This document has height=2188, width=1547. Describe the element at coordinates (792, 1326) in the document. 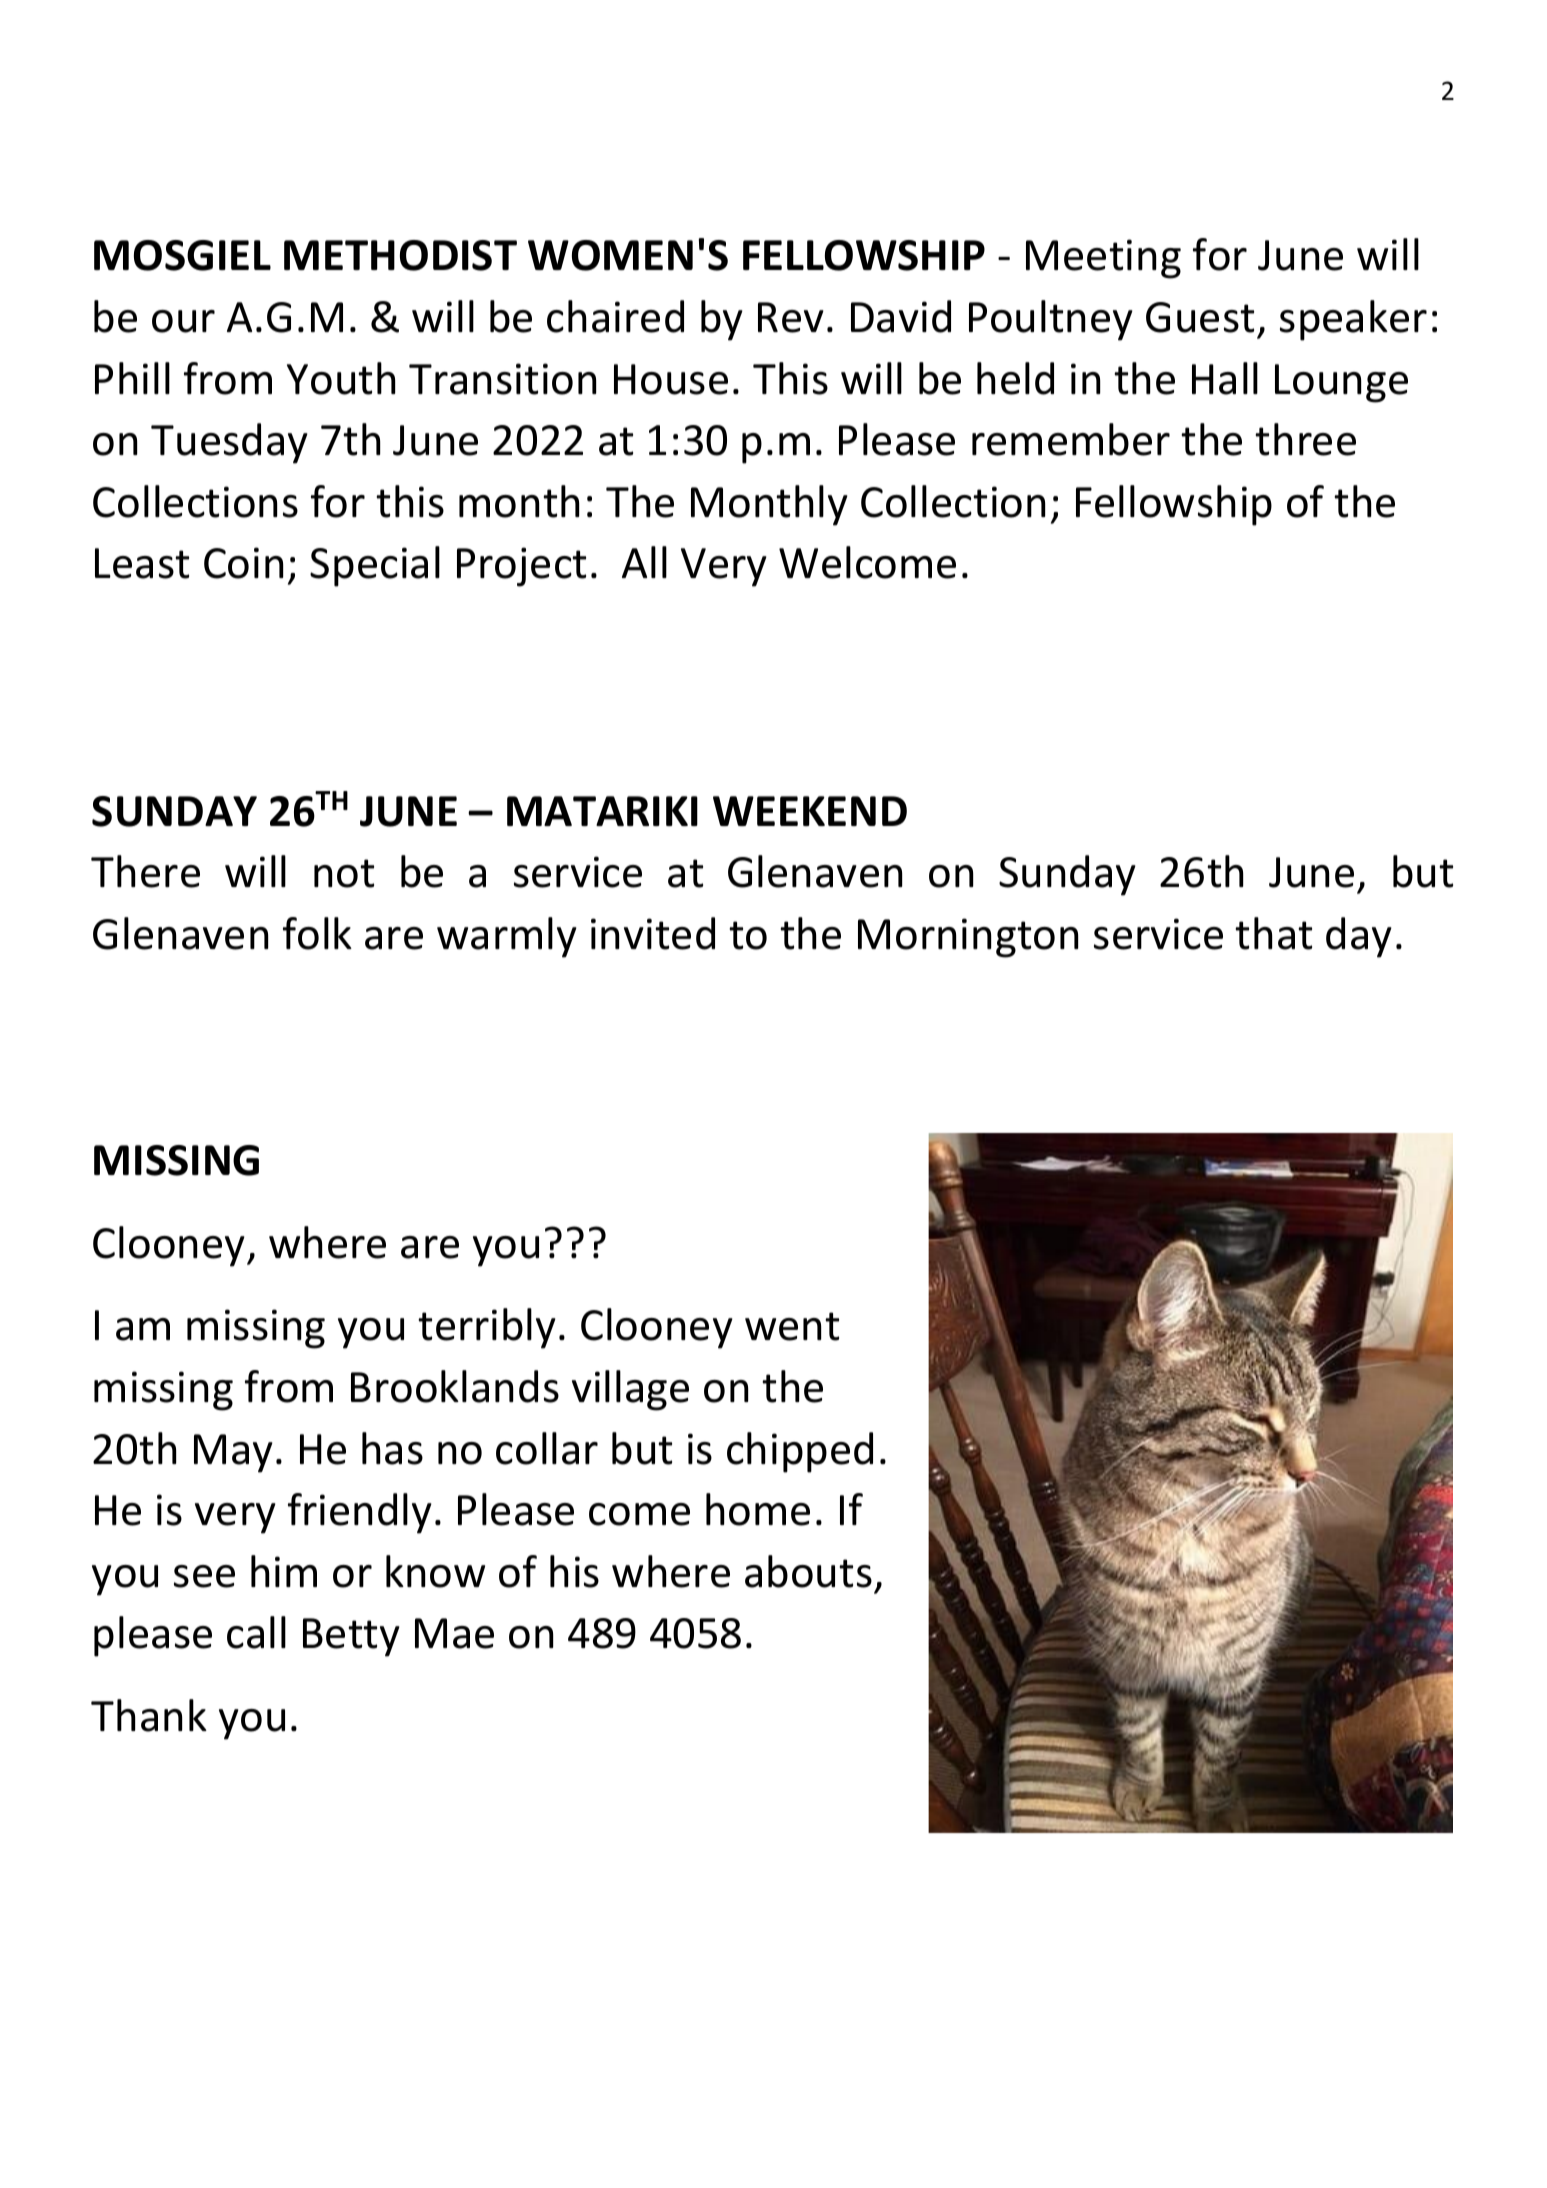

I see `went` at that location.
